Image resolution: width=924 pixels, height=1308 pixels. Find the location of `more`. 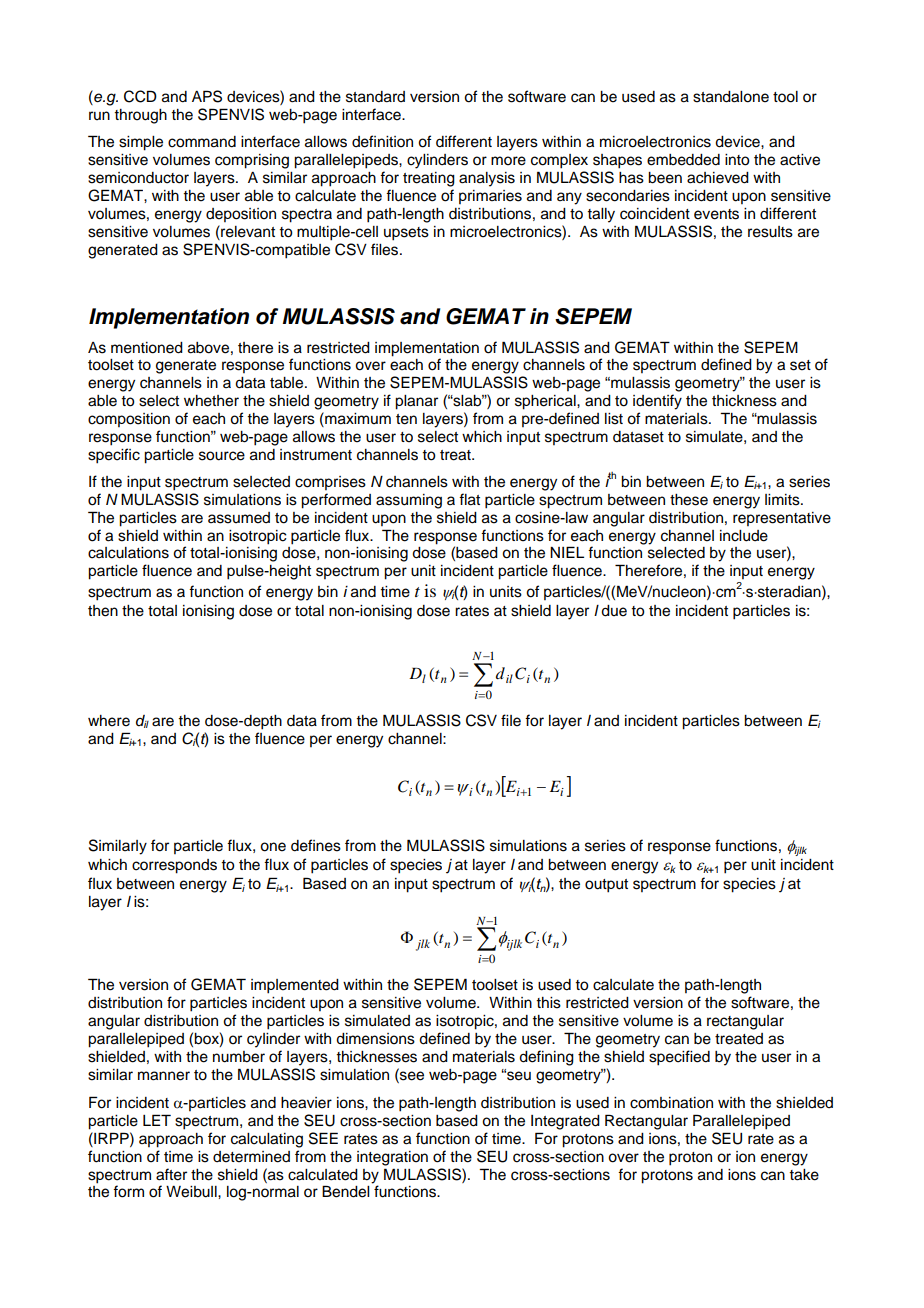

more is located at coordinates (508, 161).
